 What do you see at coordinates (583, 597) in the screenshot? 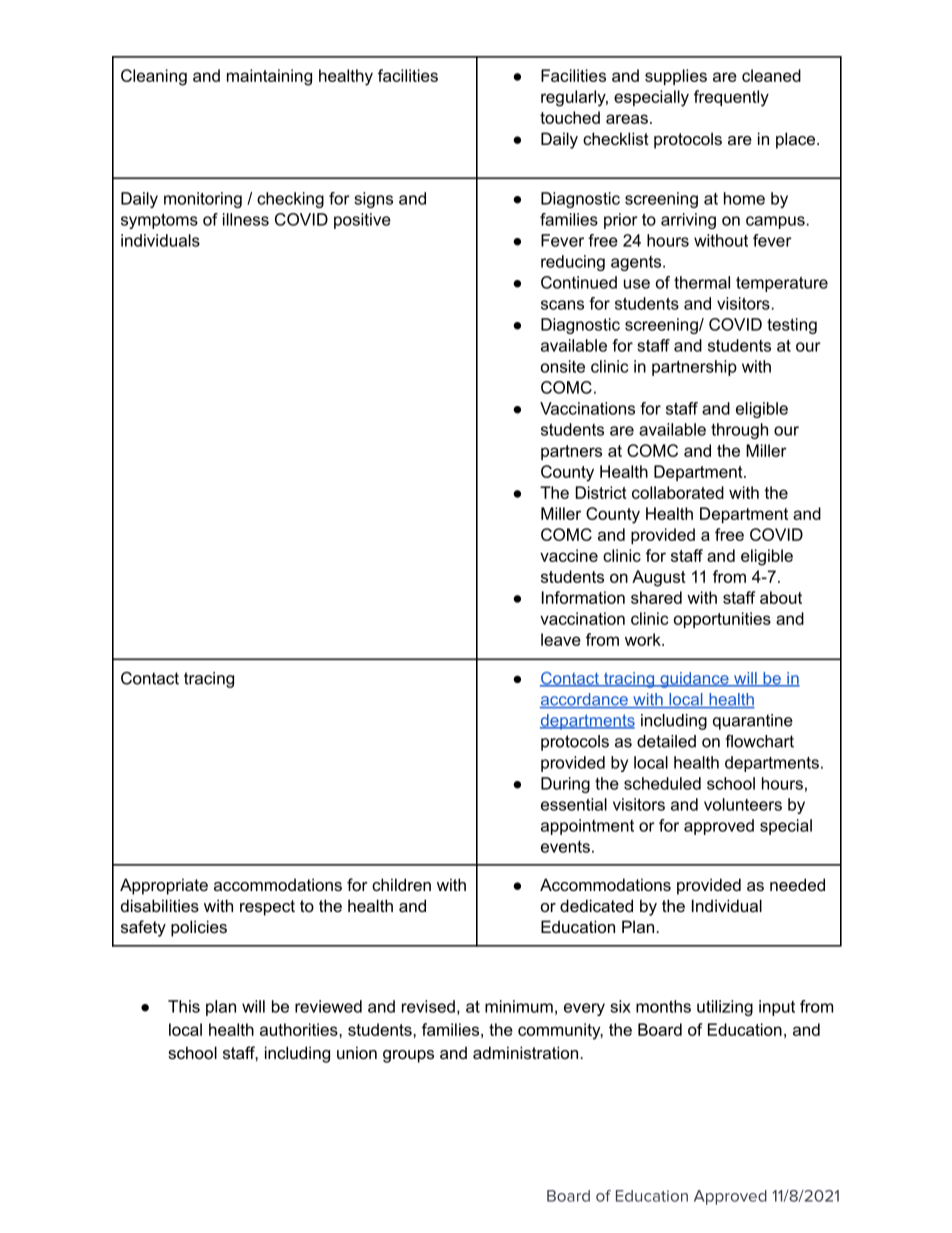
I see `Information` at bounding box center [583, 597].
